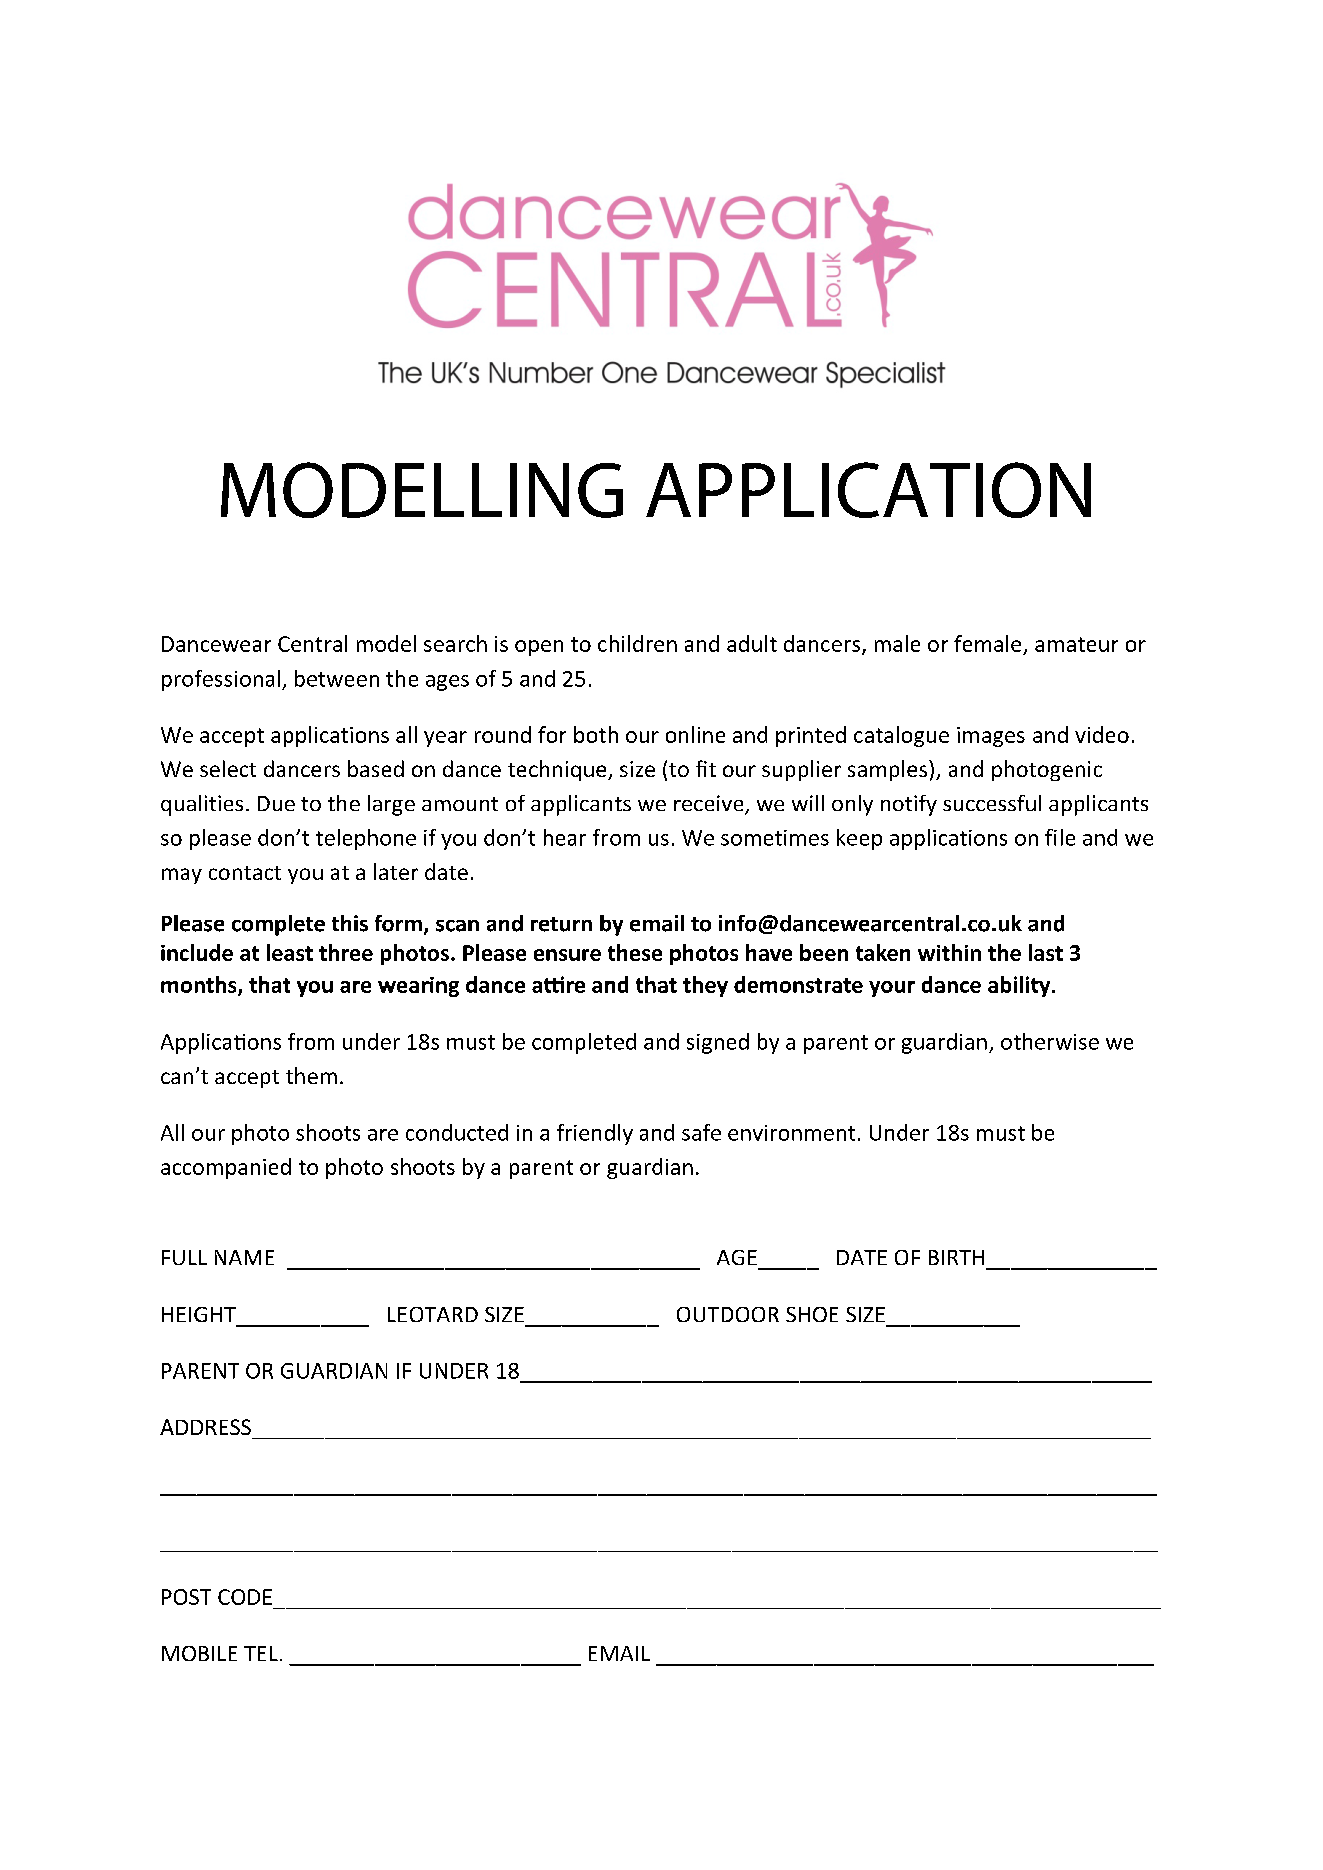  What do you see at coordinates (244, 1257) in the document?
I see `NAME` at bounding box center [244, 1257].
